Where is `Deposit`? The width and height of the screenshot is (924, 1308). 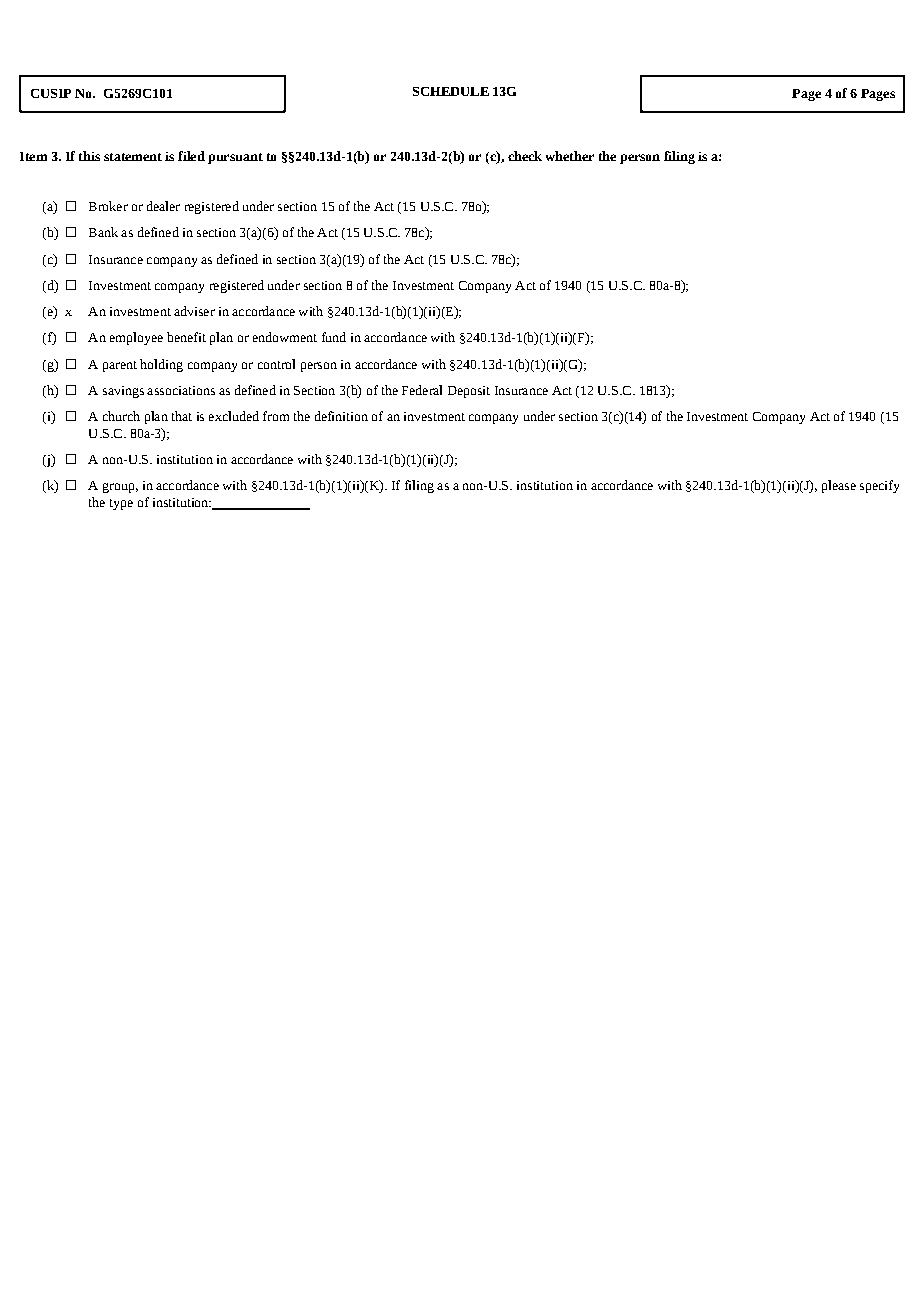 Deposit is located at coordinates (469, 392).
